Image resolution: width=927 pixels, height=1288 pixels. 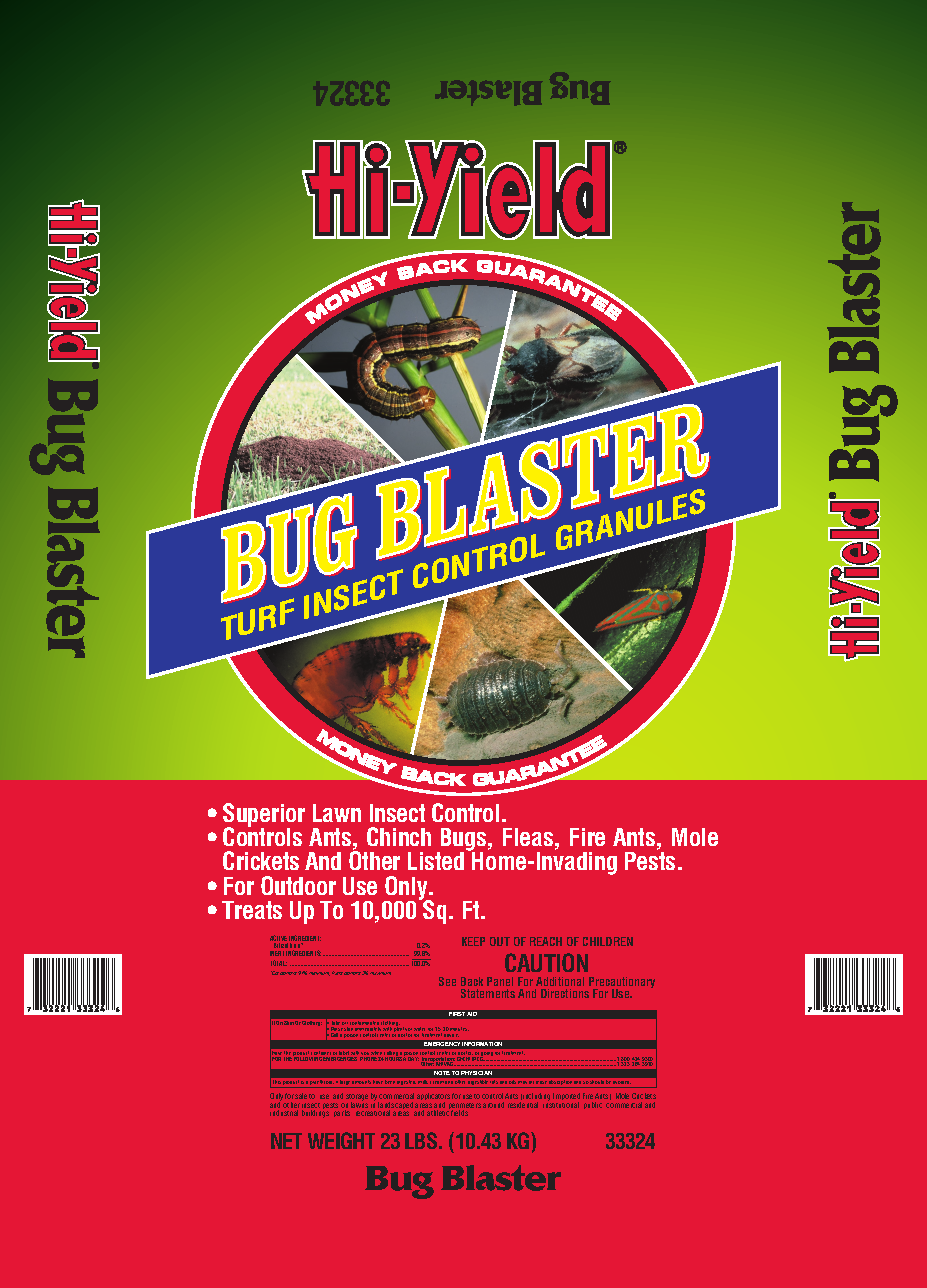 What do you see at coordinates (436, 861) in the screenshot?
I see `Listed` at bounding box center [436, 861].
